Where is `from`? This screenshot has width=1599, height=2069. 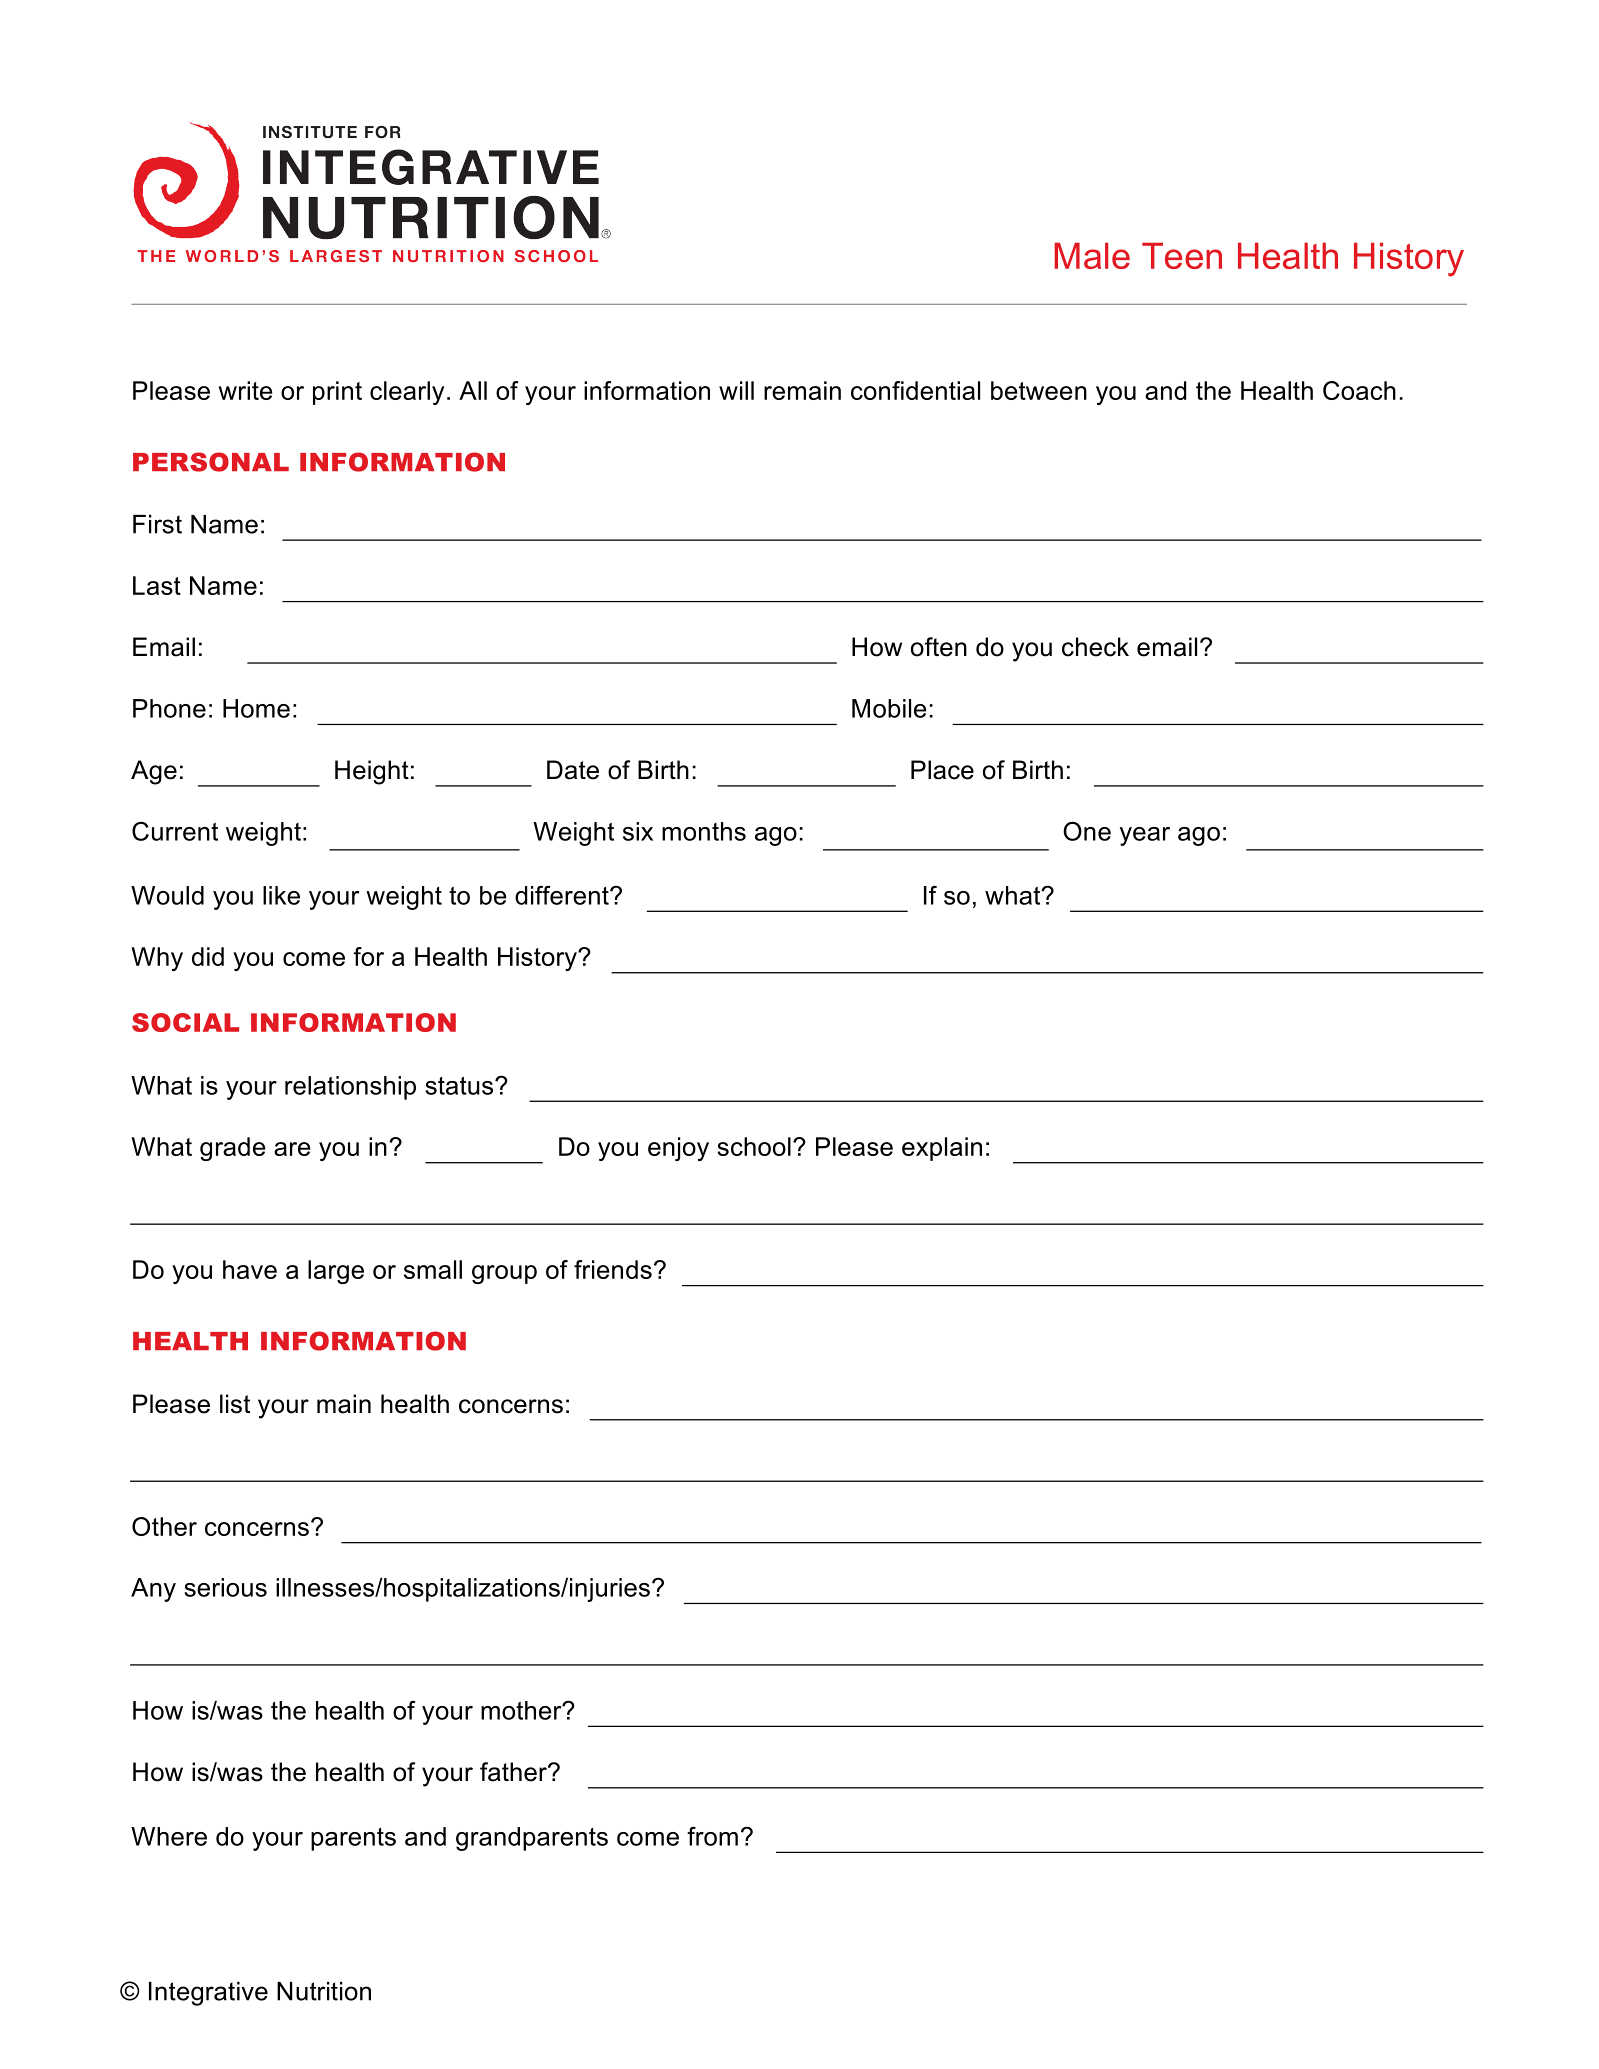
from is located at coordinates (712, 1836).
